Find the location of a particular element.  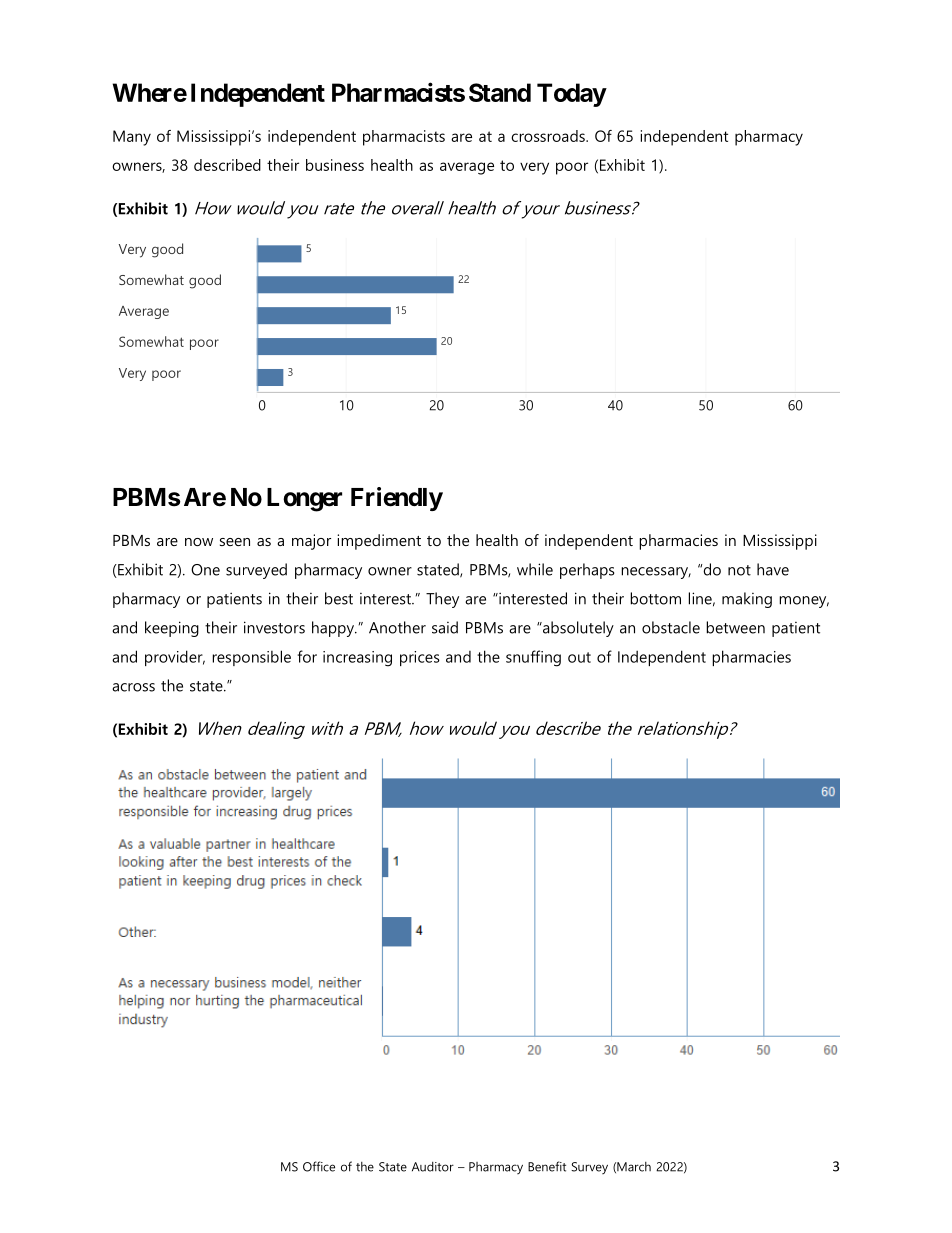

now is located at coordinates (199, 542).
